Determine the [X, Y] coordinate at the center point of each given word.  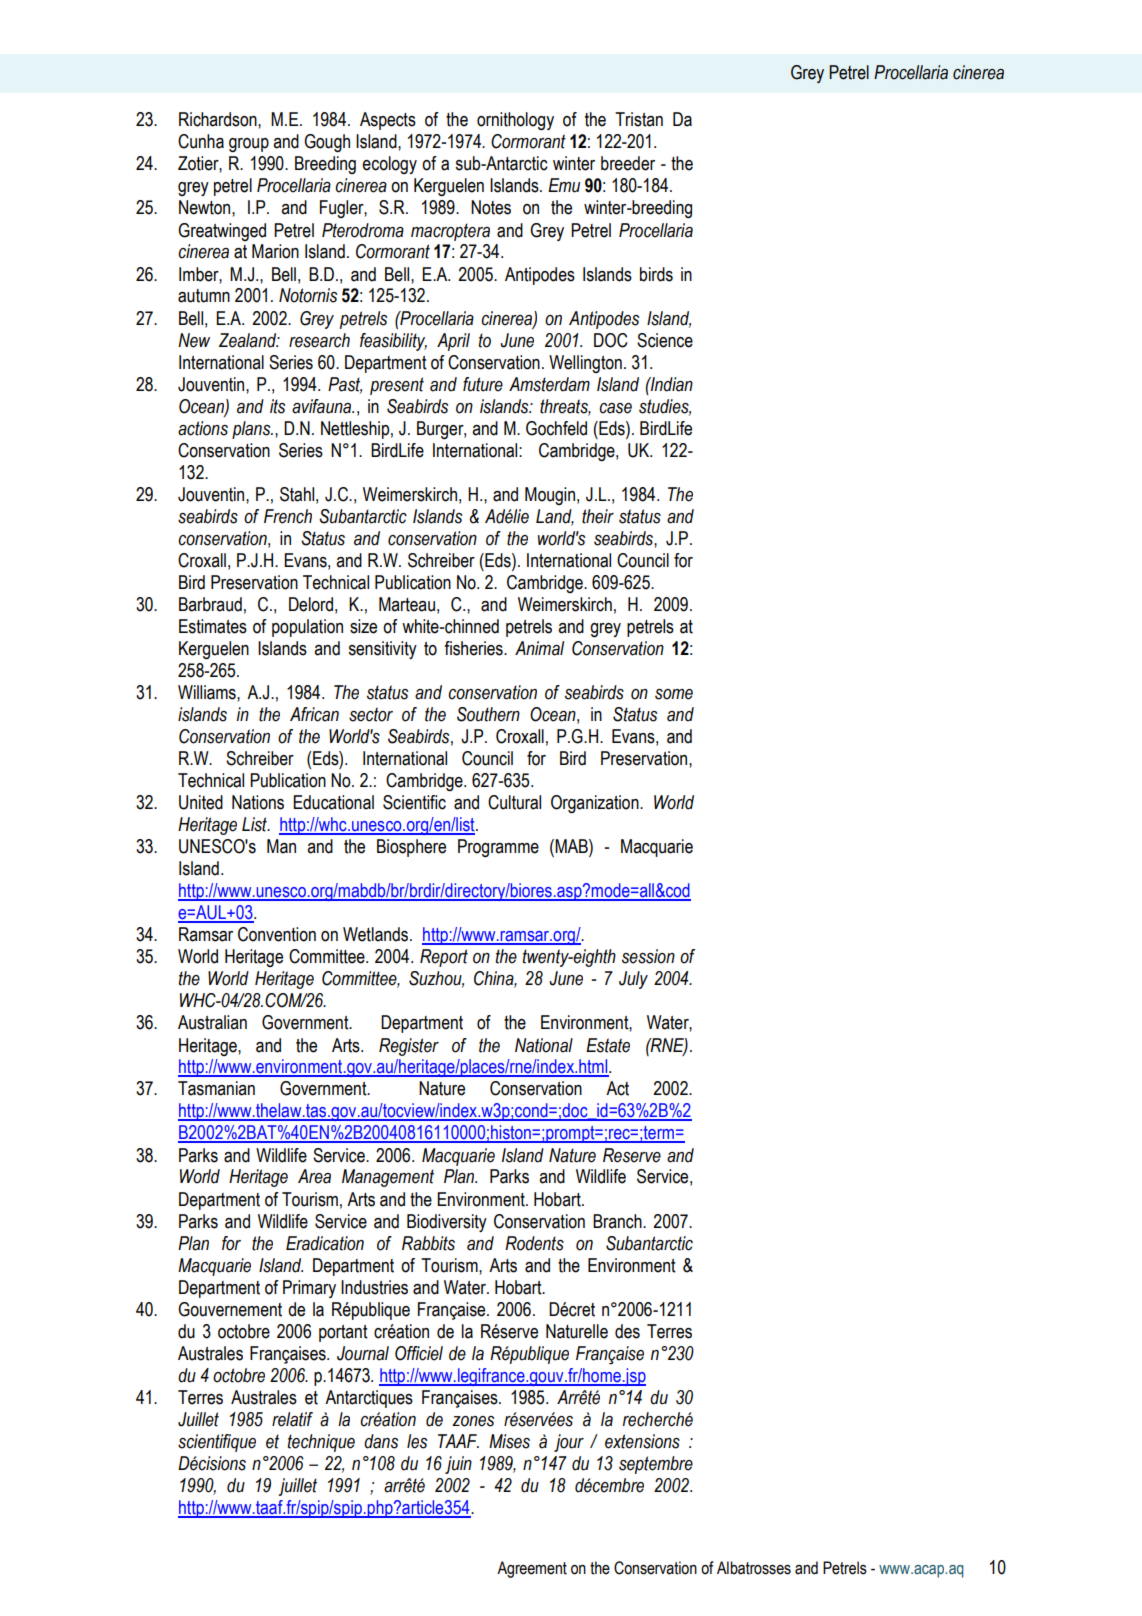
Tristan [639, 119]
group [249, 145]
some [674, 694]
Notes [491, 207]
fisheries [474, 648]
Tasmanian [216, 1088]
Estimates [213, 626]
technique [321, 1443]
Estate [608, 1045]
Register [409, 1047]
